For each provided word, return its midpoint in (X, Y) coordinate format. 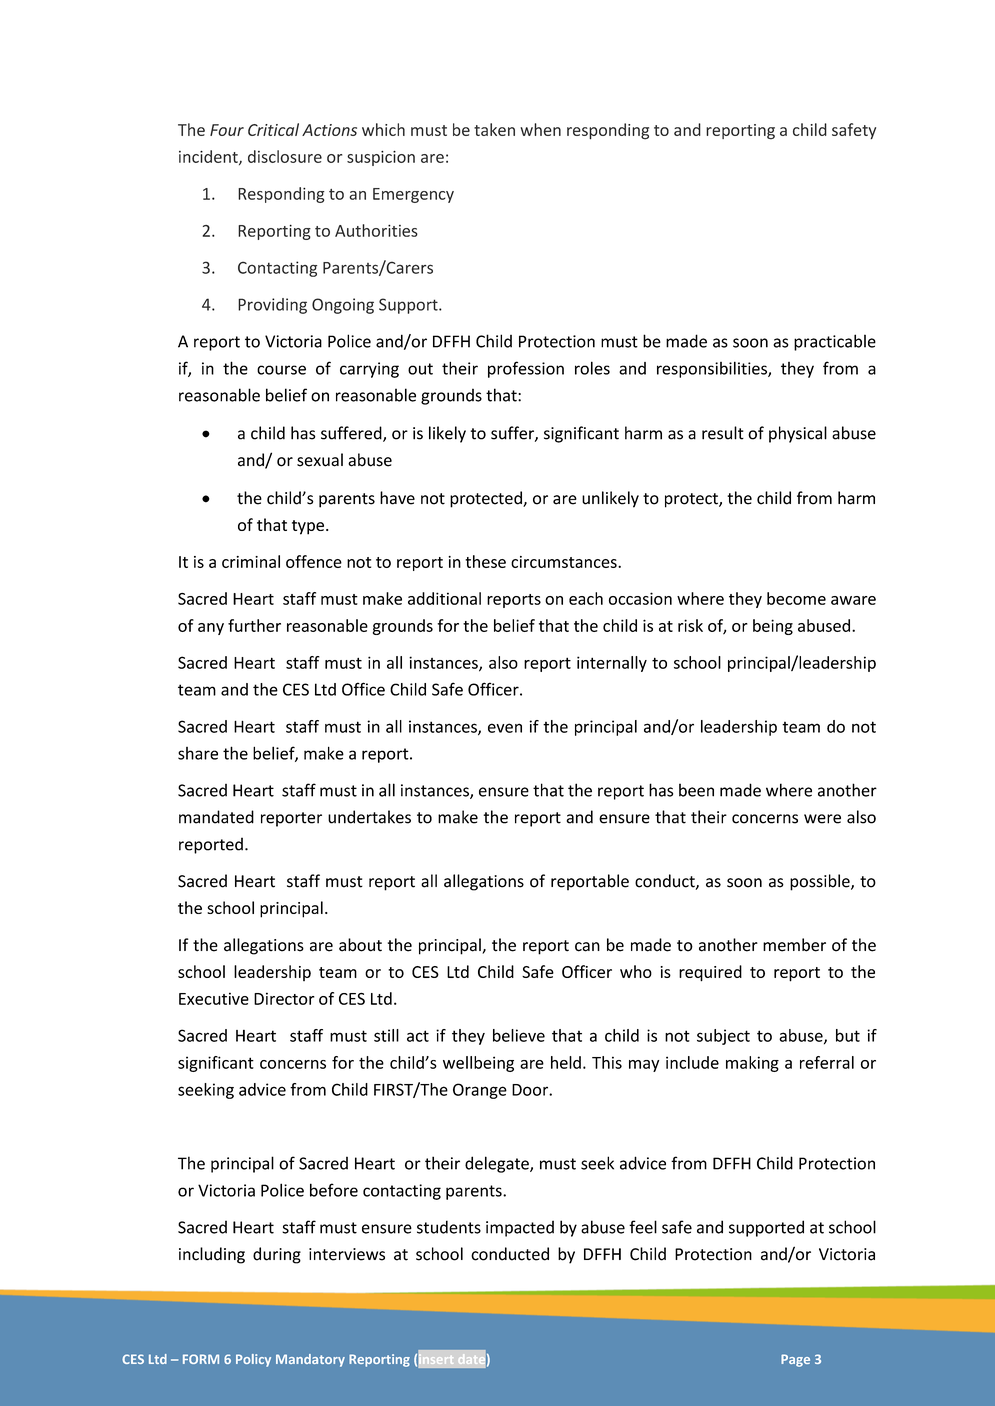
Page (795, 1360)
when (540, 129)
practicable (835, 342)
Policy (253, 1360)
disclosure (285, 156)
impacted (520, 1228)
